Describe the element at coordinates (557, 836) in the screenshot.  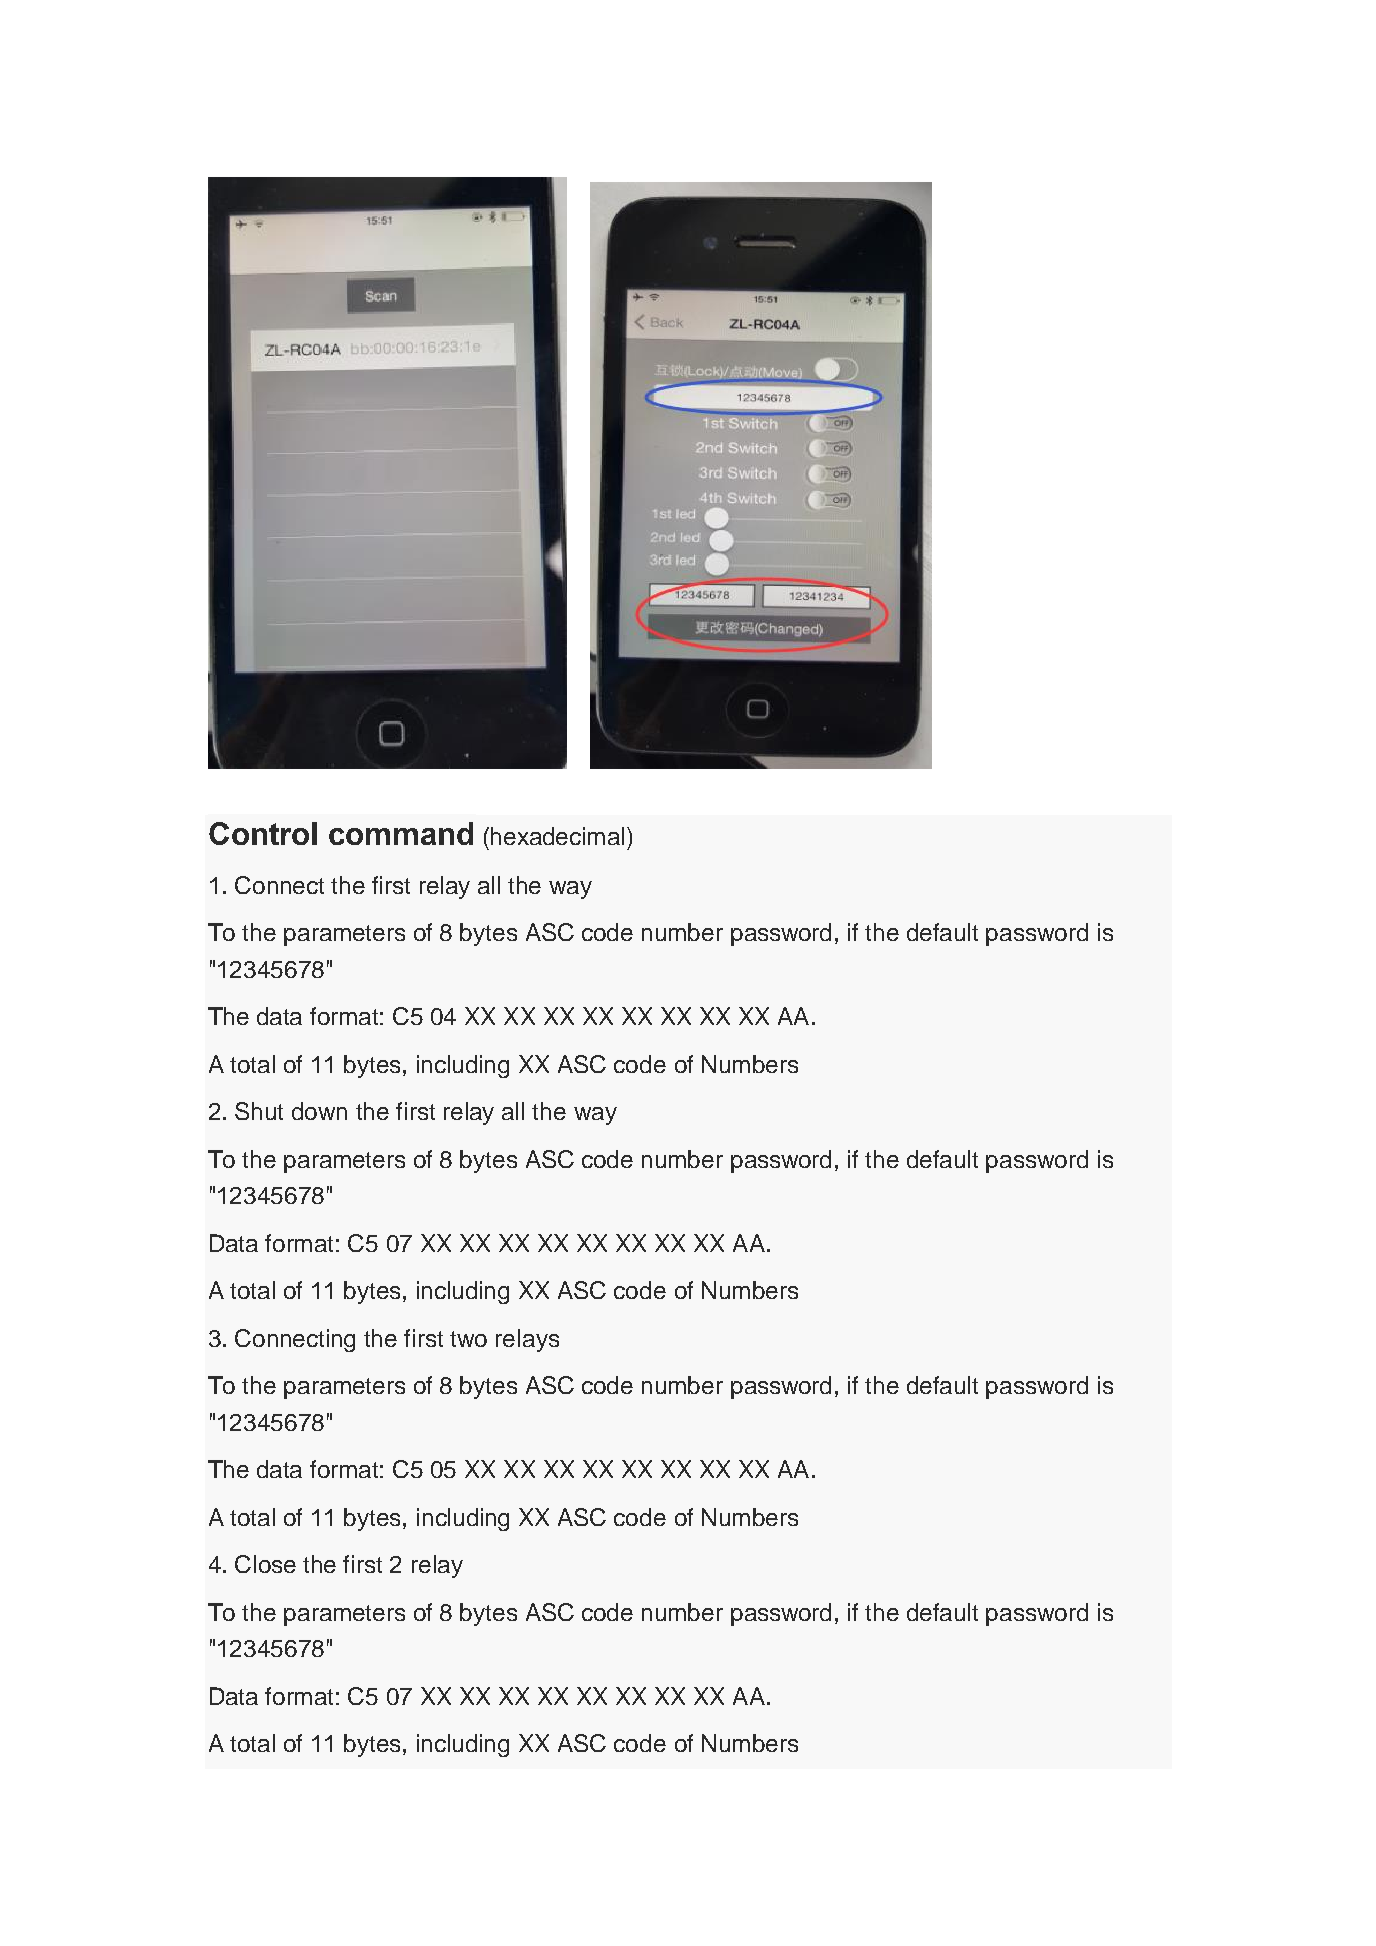
I see `hexadecimal` at that location.
